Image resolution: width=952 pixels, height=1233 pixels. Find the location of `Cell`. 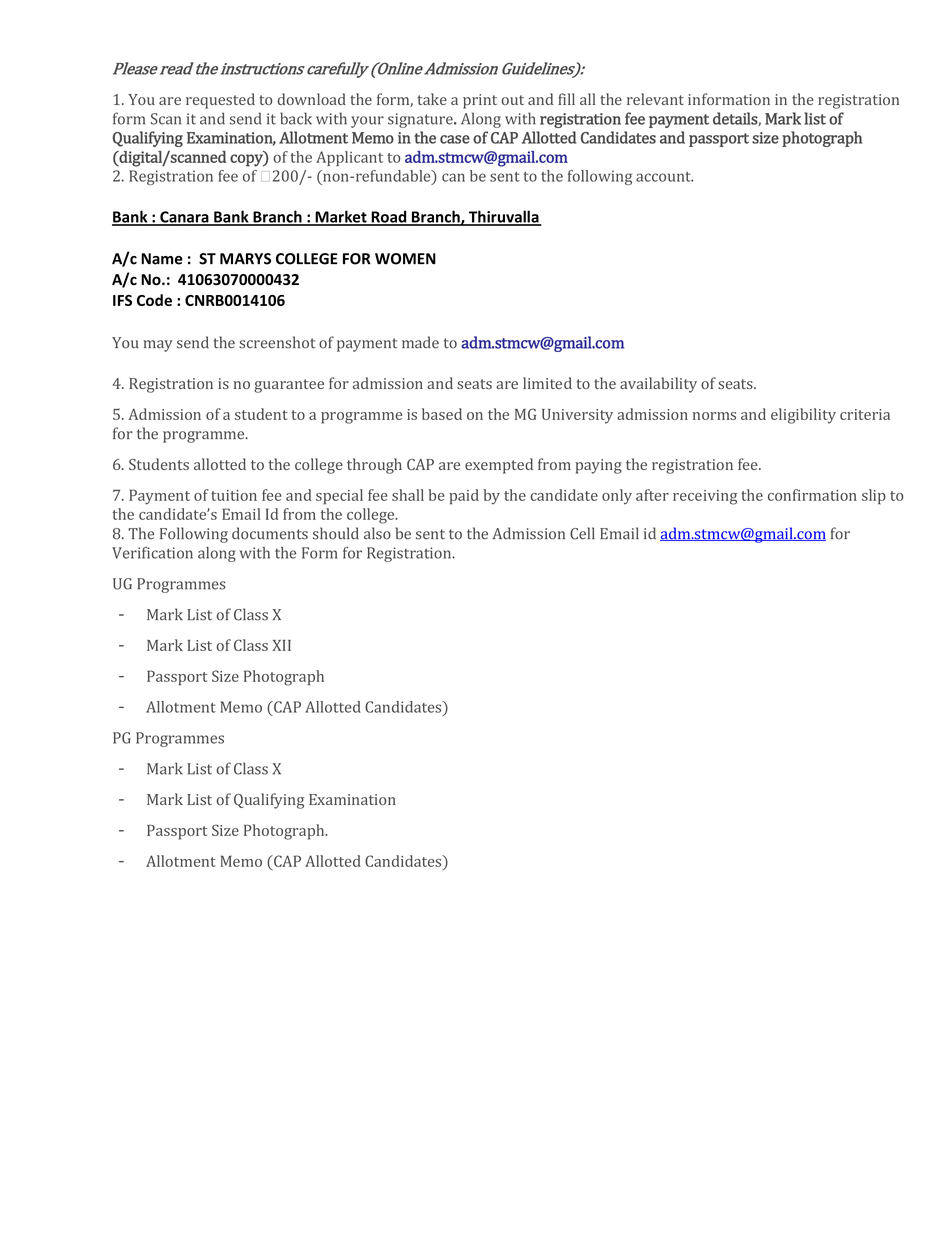

Cell is located at coordinates (582, 533).
